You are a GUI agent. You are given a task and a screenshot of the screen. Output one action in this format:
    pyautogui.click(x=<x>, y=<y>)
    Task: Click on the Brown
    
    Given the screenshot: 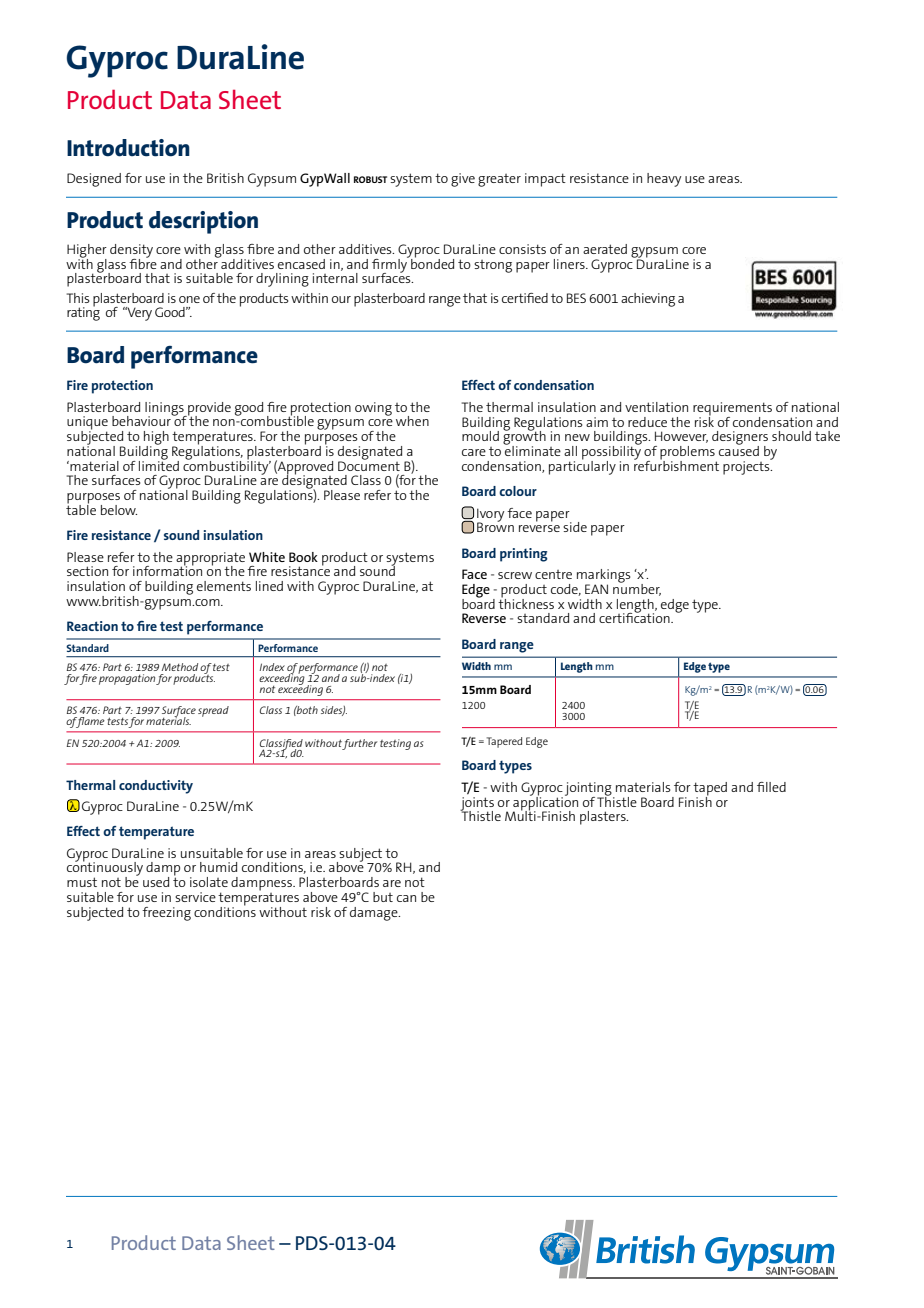 What is the action you would take?
    pyautogui.click(x=495, y=526)
